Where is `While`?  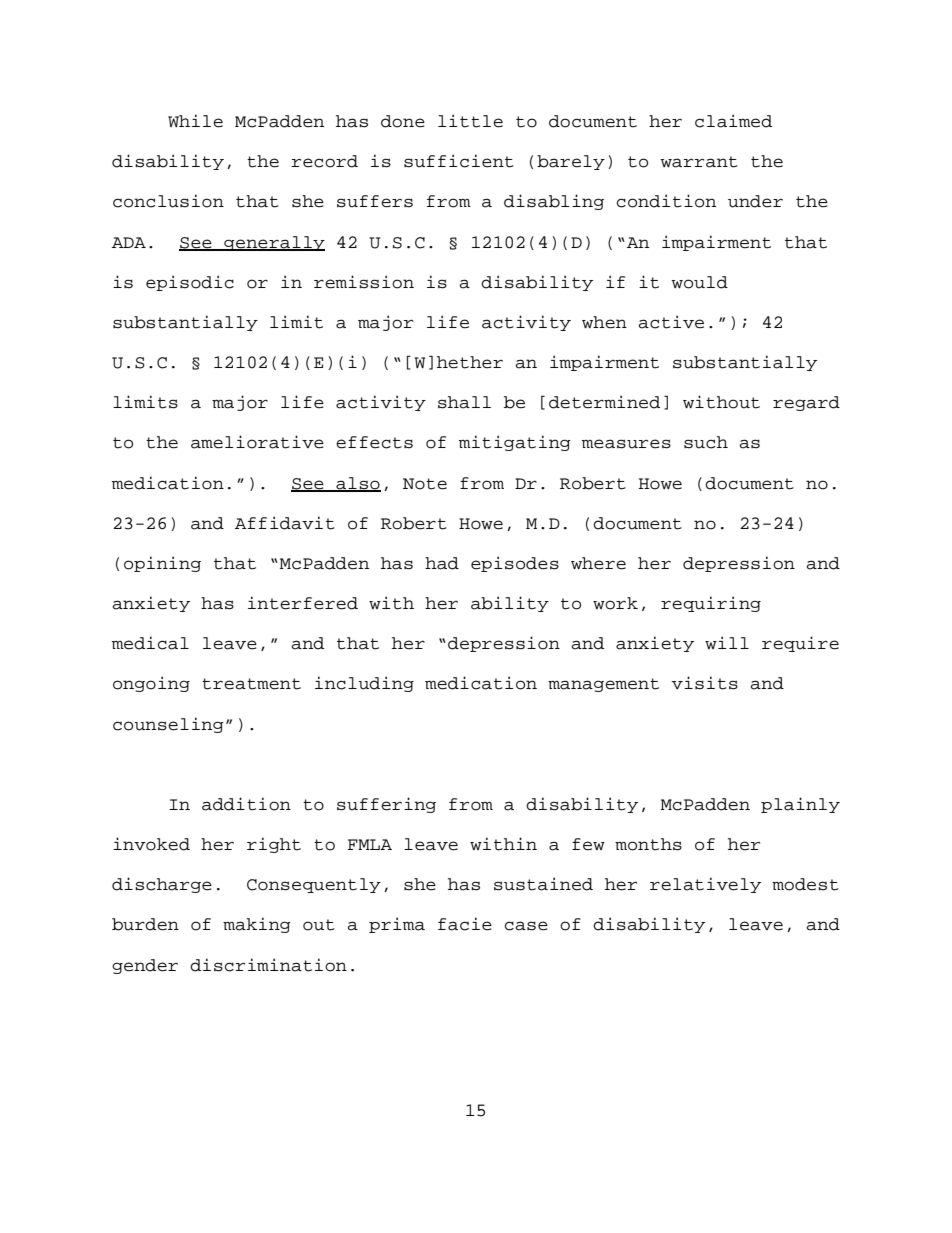
While is located at coordinates (195, 121).
